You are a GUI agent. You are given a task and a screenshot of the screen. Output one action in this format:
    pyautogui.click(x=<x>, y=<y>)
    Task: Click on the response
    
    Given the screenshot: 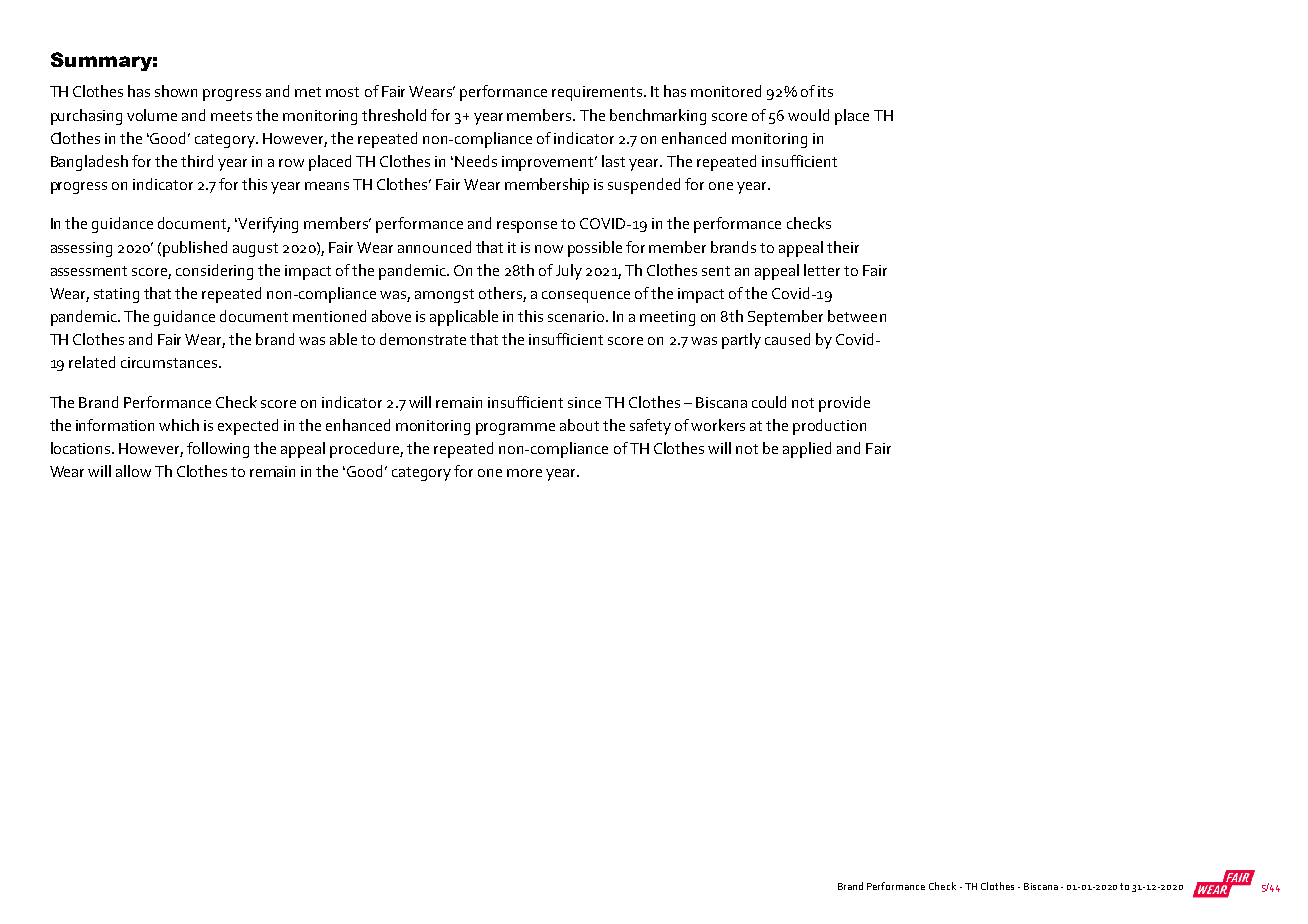 What is the action you would take?
    pyautogui.click(x=527, y=227)
